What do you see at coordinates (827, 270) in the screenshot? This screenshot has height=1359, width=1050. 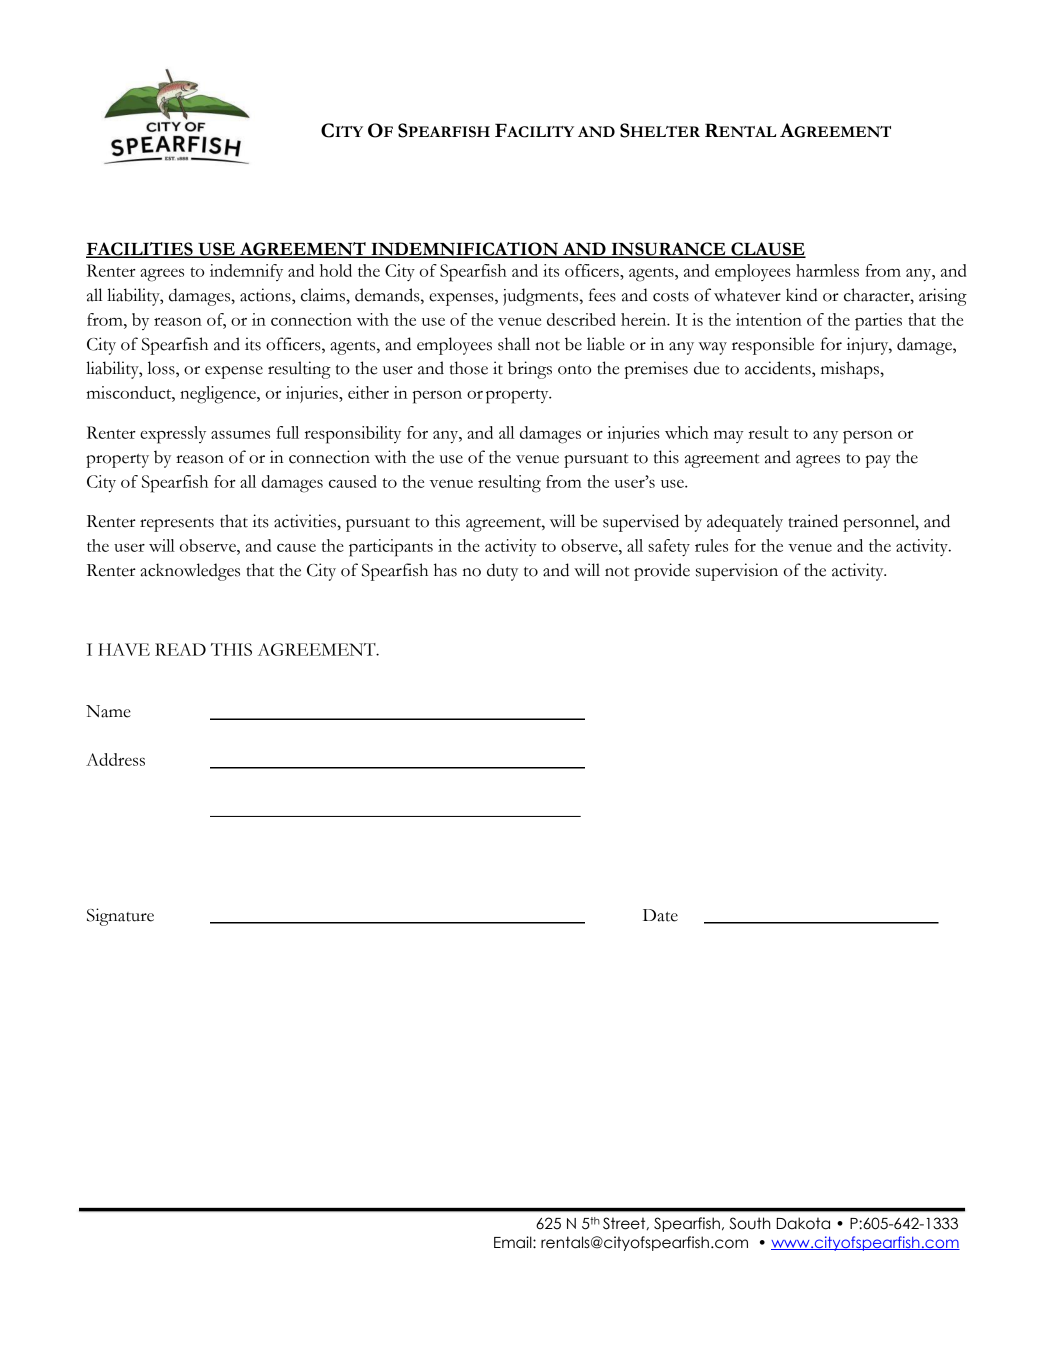 I see `harmless` at bounding box center [827, 270].
